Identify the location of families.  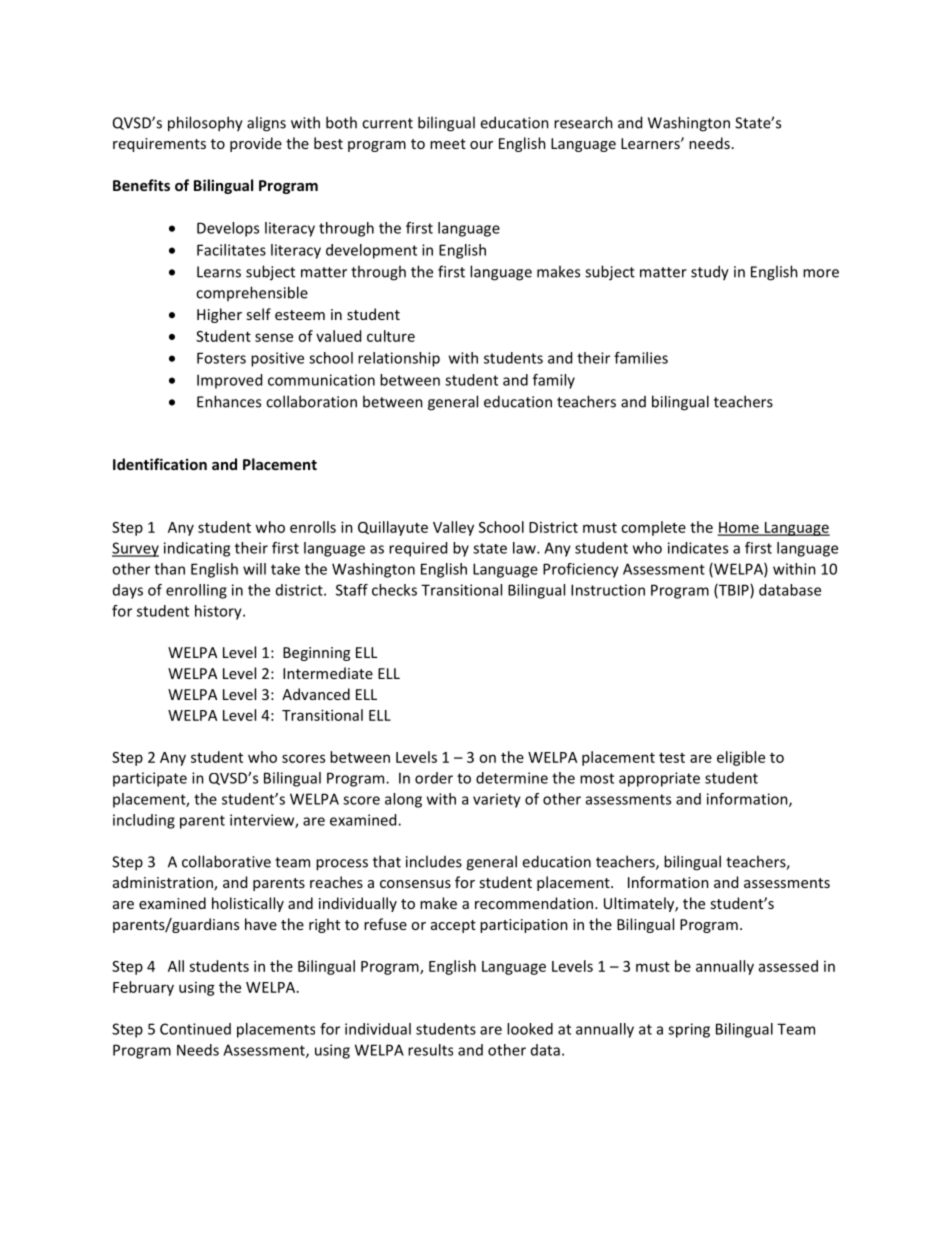
(641, 358).
